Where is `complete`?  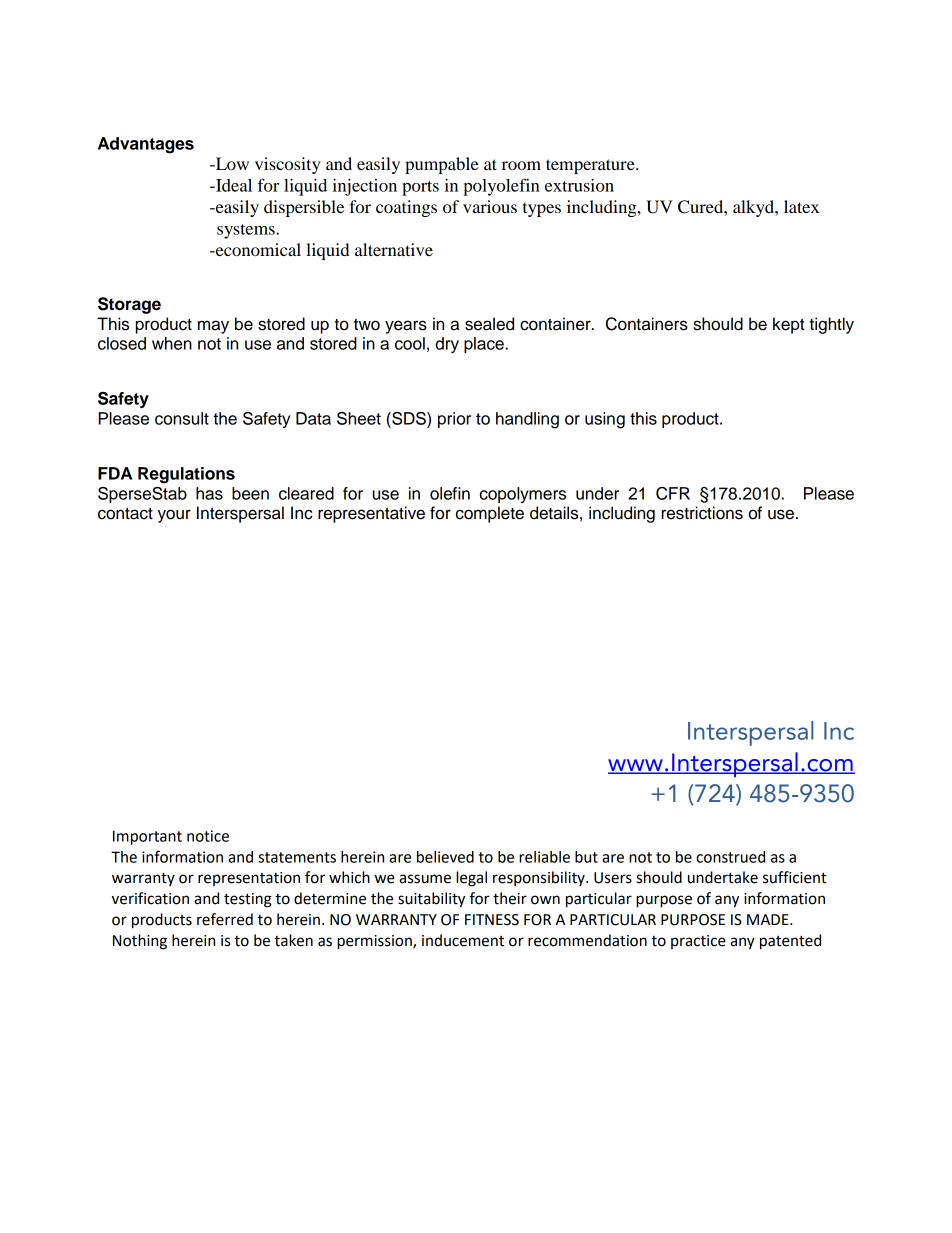 complete is located at coordinates (490, 514).
